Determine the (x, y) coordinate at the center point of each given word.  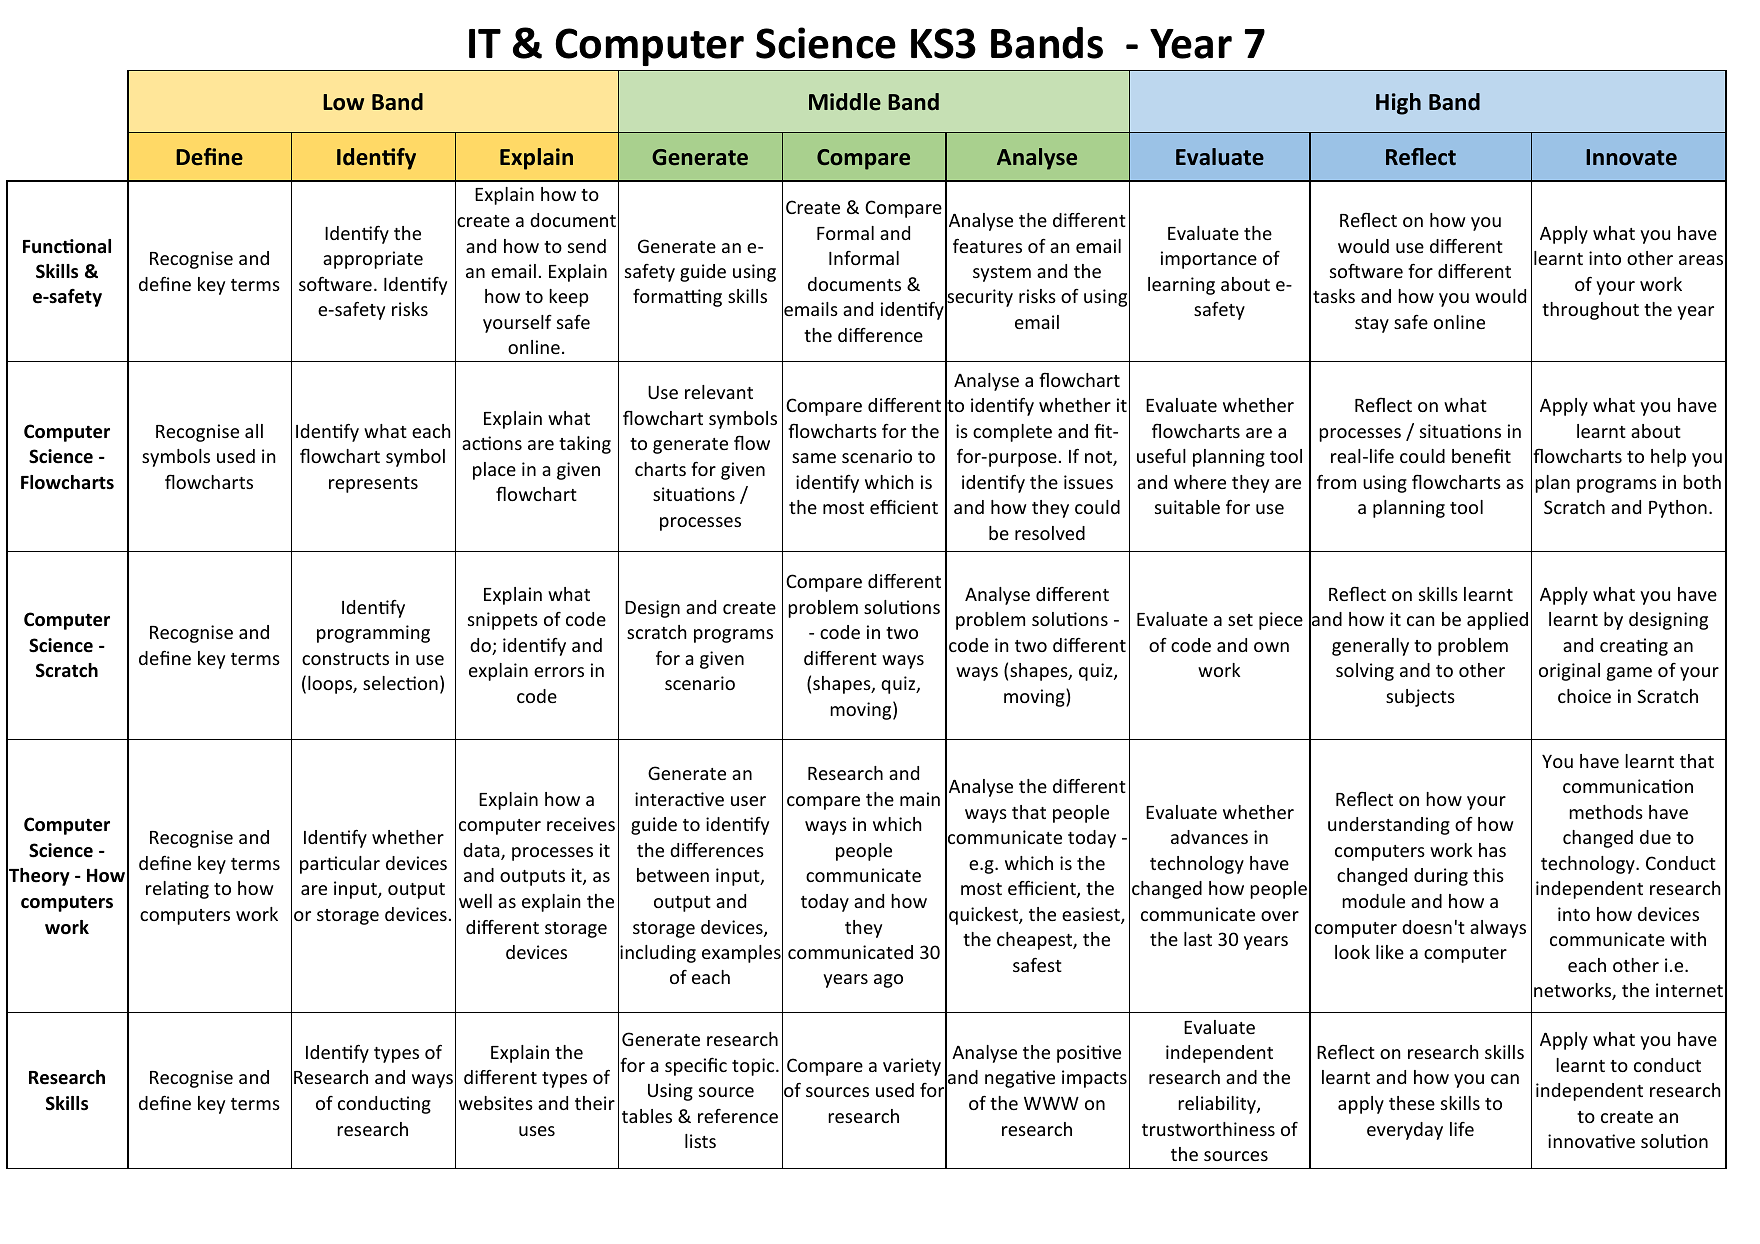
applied (1497, 621)
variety (912, 1067)
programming (373, 634)
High (1398, 104)
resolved (1050, 533)
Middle (845, 102)
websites (496, 1103)
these (1412, 1103)
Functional (67, 246)
